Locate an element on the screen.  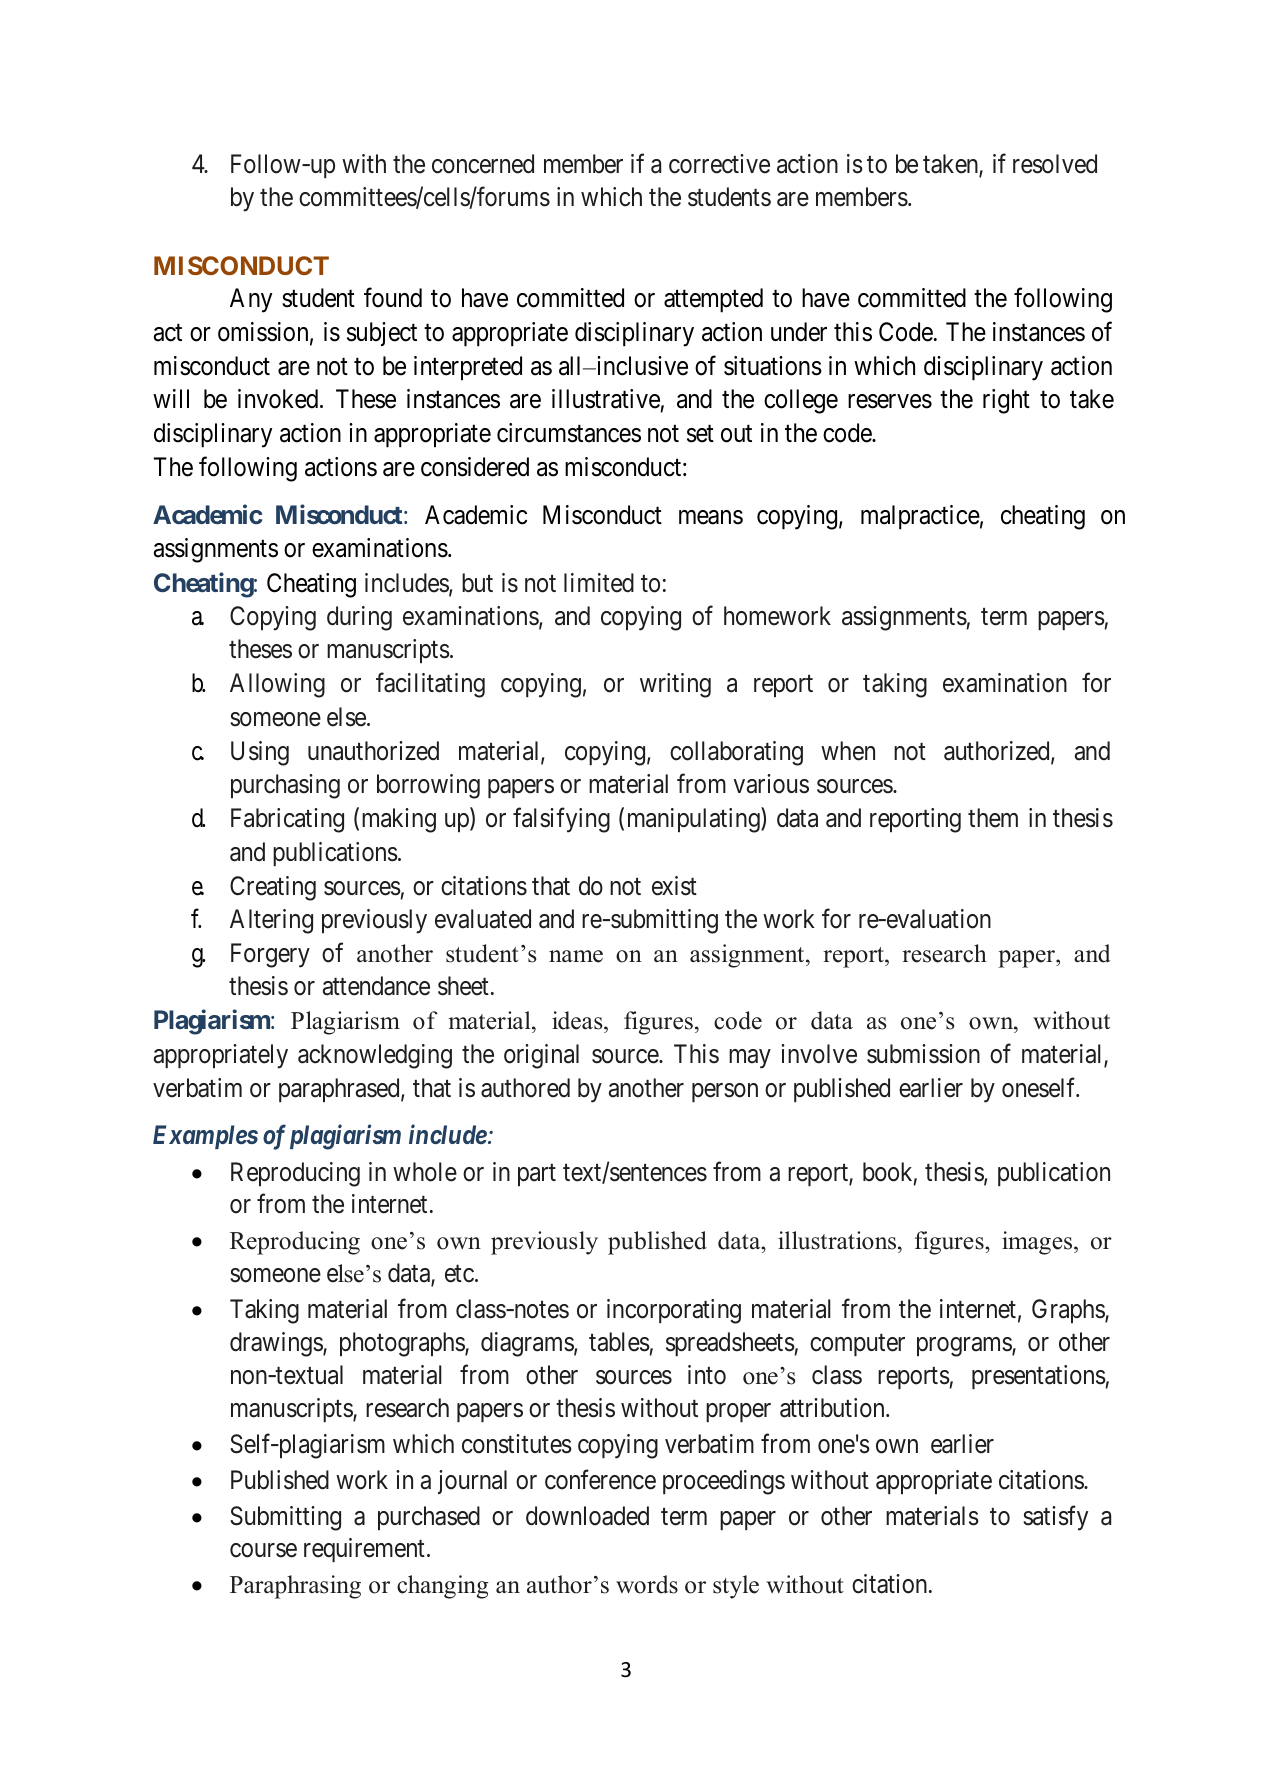
Examples is located at coordinates (205, 1137).
